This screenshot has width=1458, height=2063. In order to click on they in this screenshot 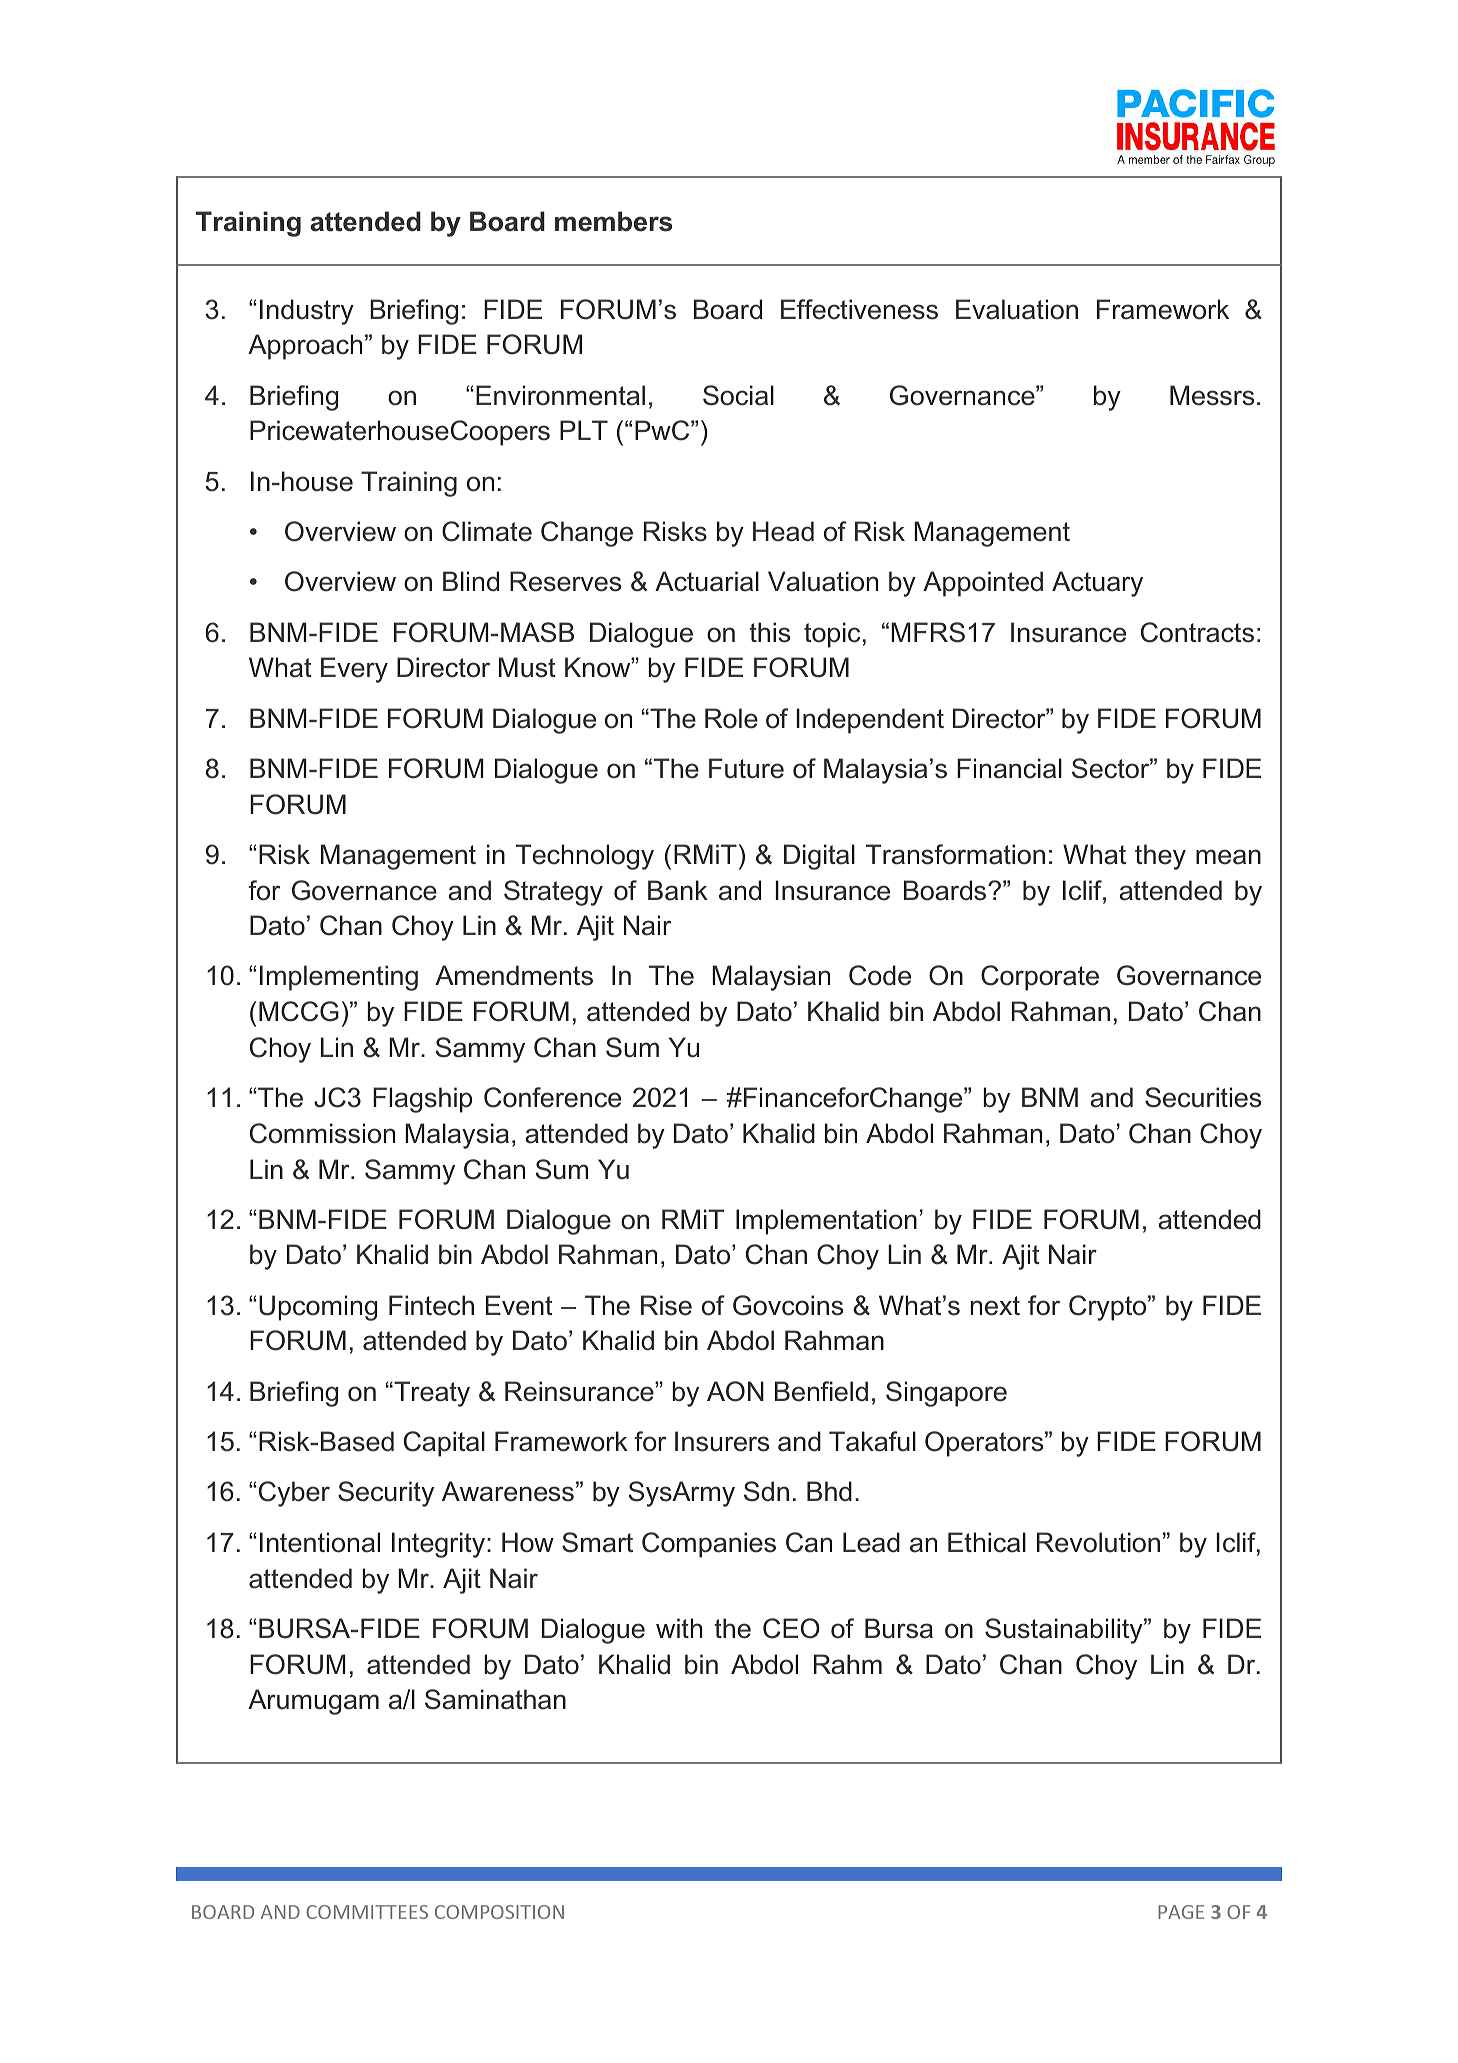, I will do `click(1160, 857)`.
